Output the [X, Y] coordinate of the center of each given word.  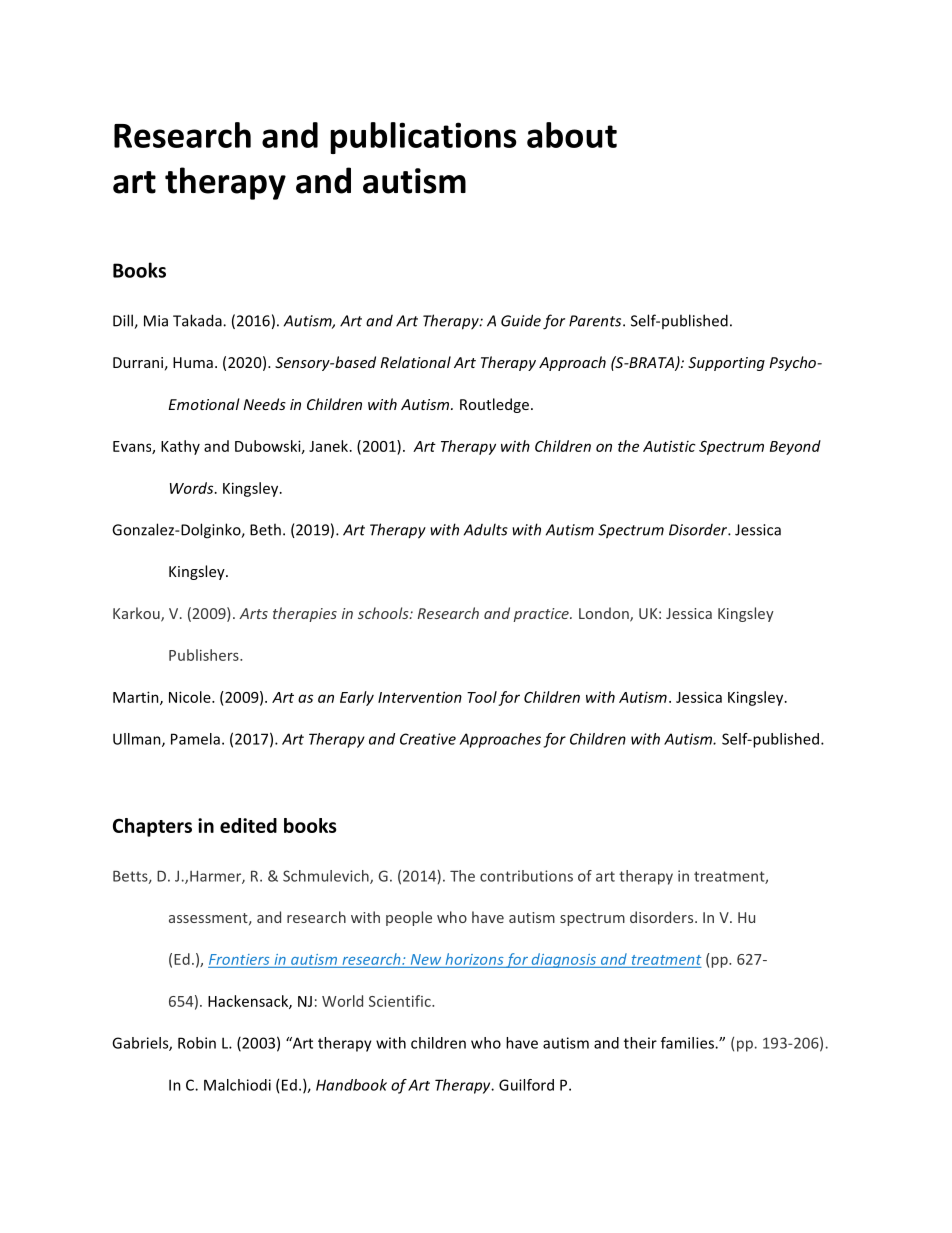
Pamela [195, 739]
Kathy [180, 447]
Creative [428, 739]
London [605, 614]
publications [423, 138]
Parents [596, 321]
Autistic [669, 446]
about [572, 135]
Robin [197, 1043]
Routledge [494, 405]
